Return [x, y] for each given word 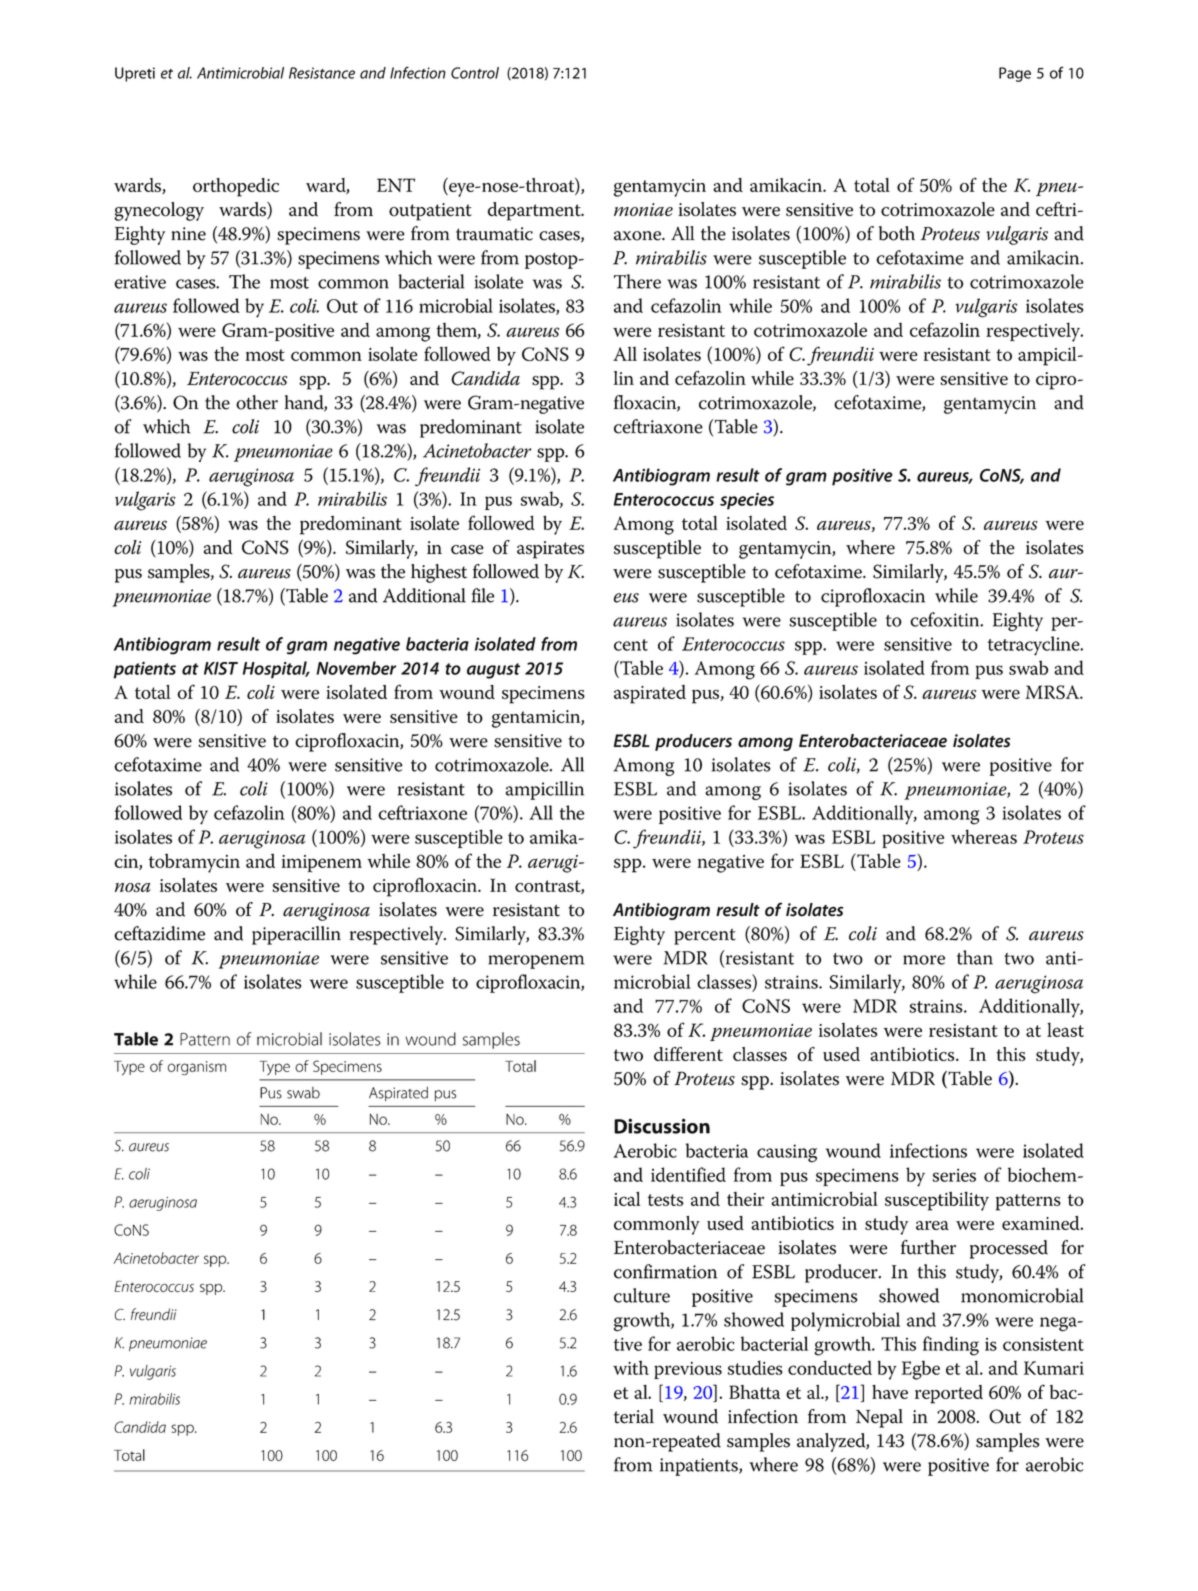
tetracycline [1035, 646]
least [1065, 1029]
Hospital [276, 670]
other [257, 402]
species [747, 501]
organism [197, 1068]
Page [1015, 74]
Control [475, 73]
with [631, 1367]
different [688, 1054]
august [493, 671]
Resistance [322, 73]
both [897, 233]
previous [688, 1370]
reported [949, 1394]
